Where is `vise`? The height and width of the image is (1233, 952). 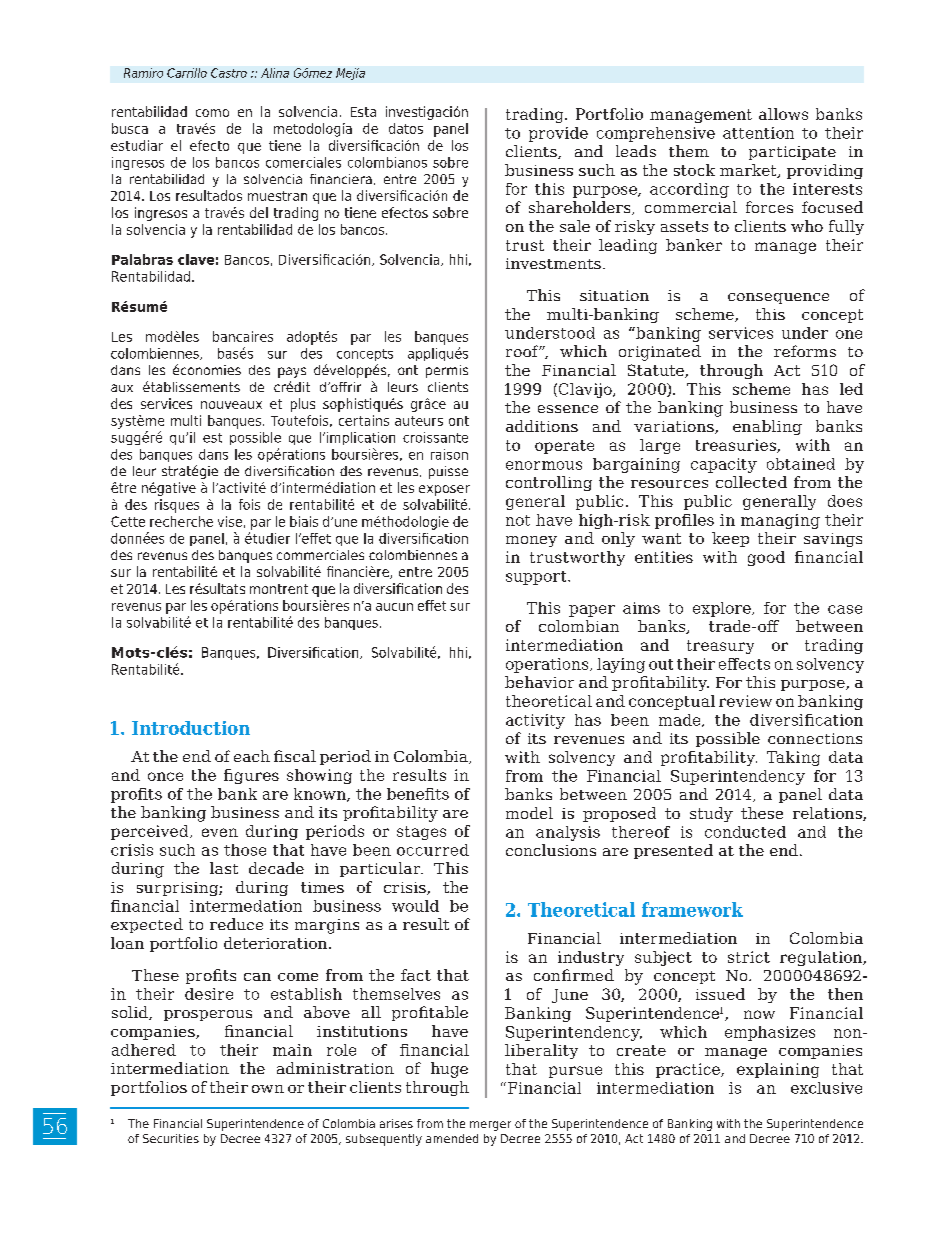 vise is located at coordinates (230, 521).
